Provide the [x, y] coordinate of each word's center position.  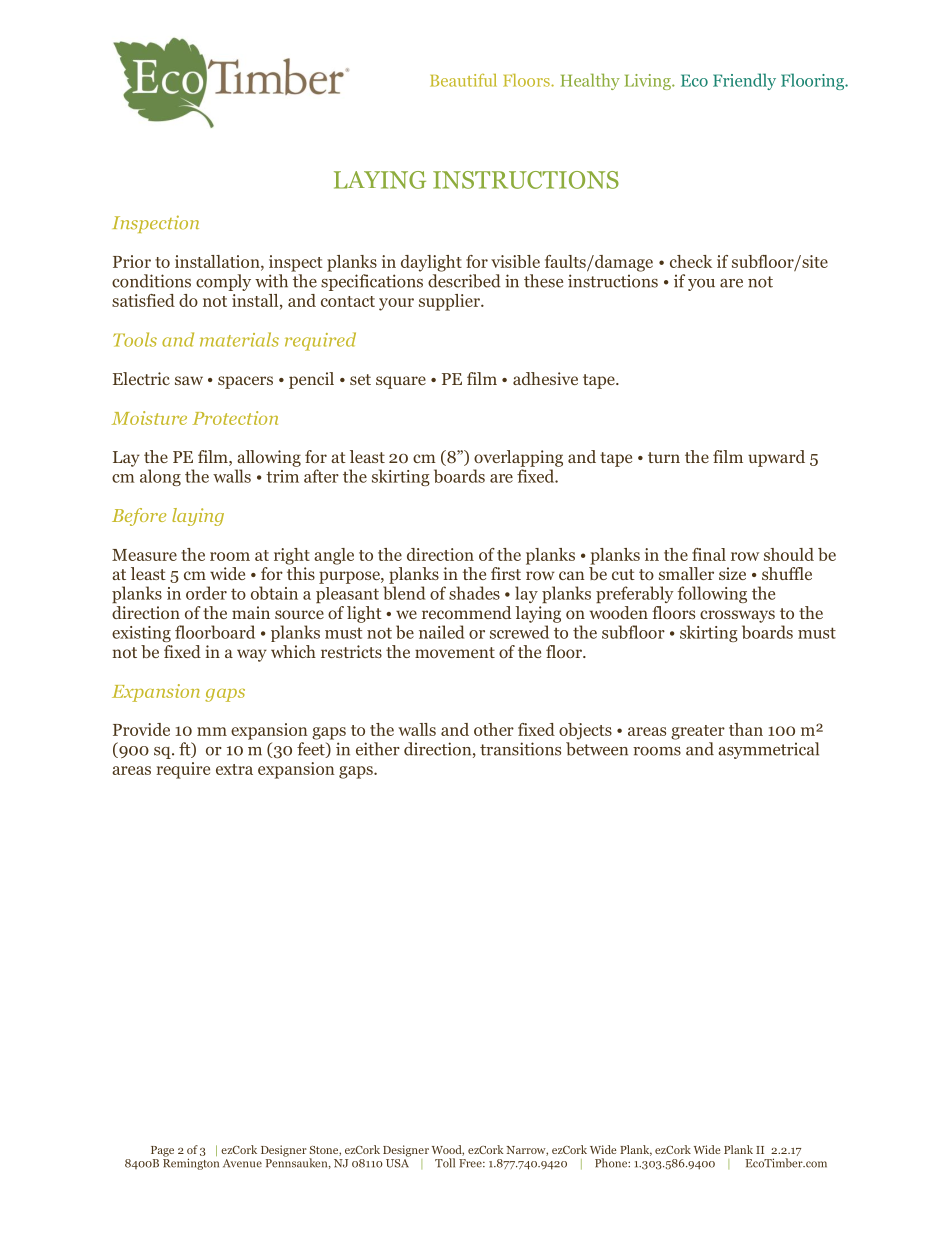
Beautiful [463, 80]
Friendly [744, 81]
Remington [191, 1163]
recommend [466, 612]
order [206, 593]
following [712, 594]
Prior [132, 261]
